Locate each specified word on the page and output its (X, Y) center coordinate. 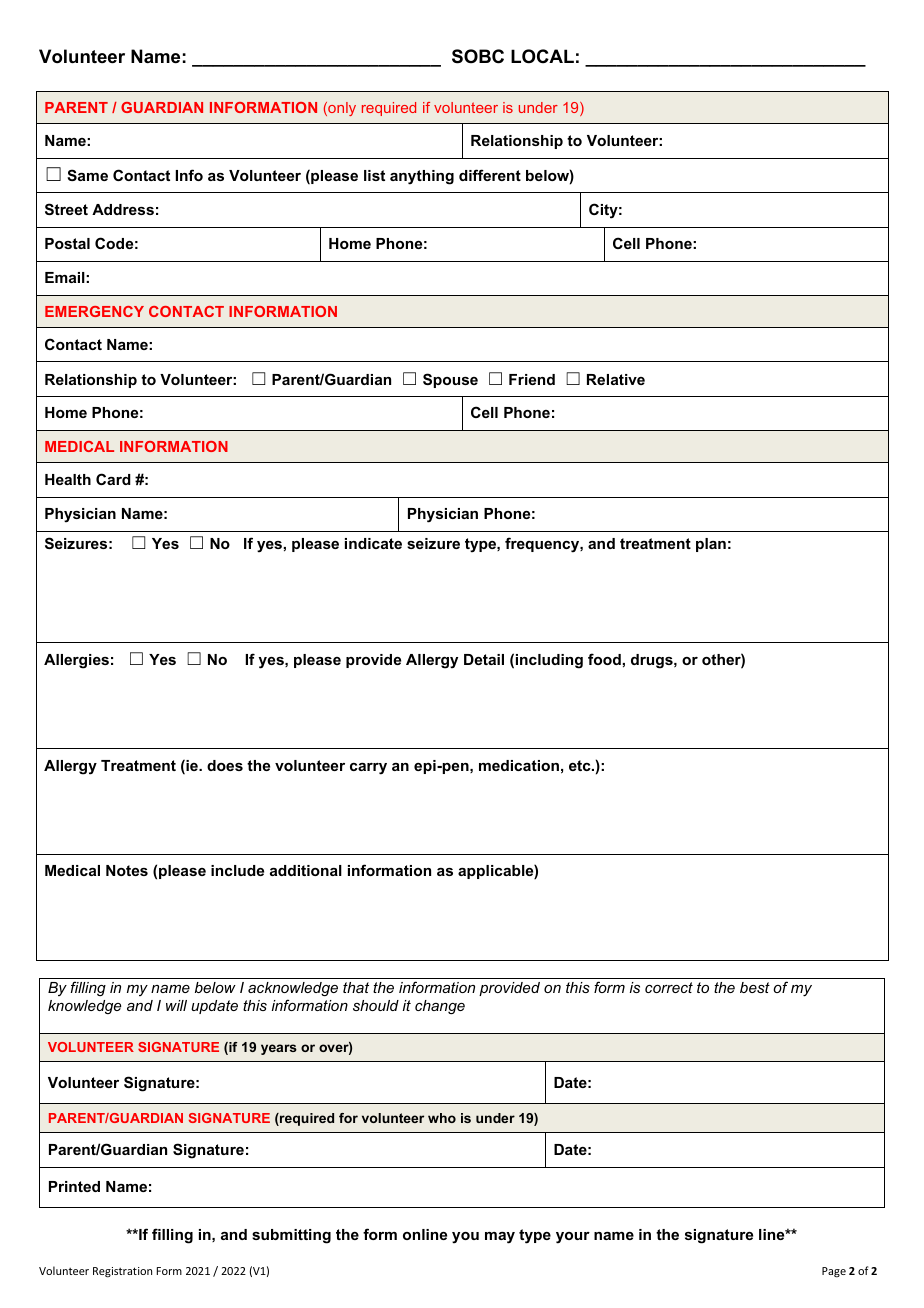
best (755, 987)
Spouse (450, 380)
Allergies (76, 661)
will (176, 1005)
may (500, 1238)
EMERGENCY (94, 311)
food (604, 659)
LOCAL (542, 56)
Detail (484, 659)
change (440, 1007)
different (490, 175)
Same (87, 175)
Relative (616, 379)
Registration (122, 1272)
